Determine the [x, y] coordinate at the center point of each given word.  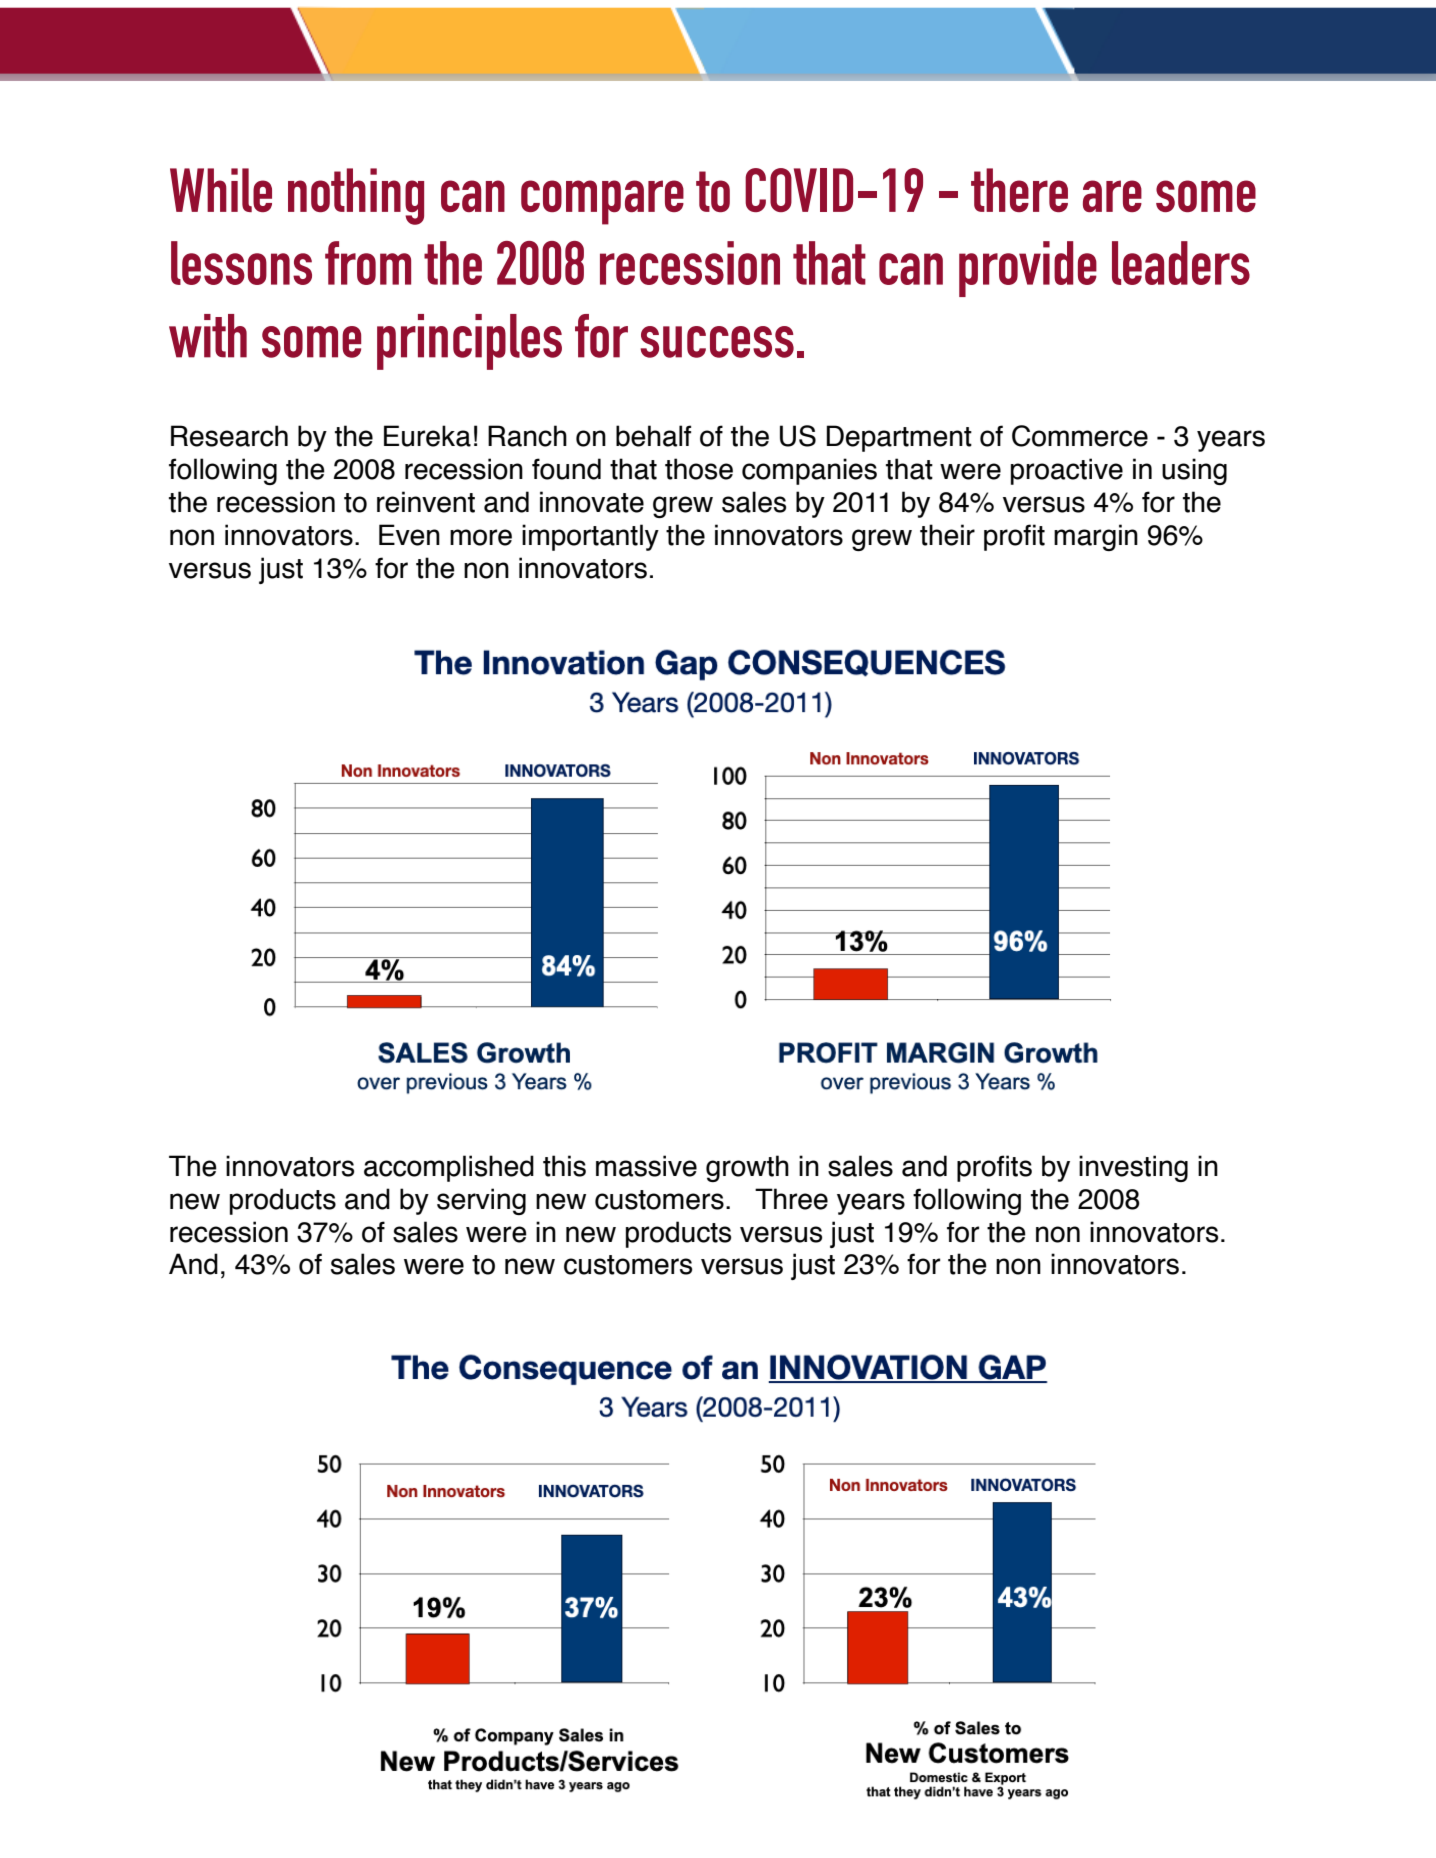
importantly [590, 537]
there [1019, 190]
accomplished [449, 1168]
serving [481, 1201]
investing [1133, 1168]
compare [602, 202]
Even [409, 535]
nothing [356, 196]
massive [646, 1166]
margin [1096, 537]
